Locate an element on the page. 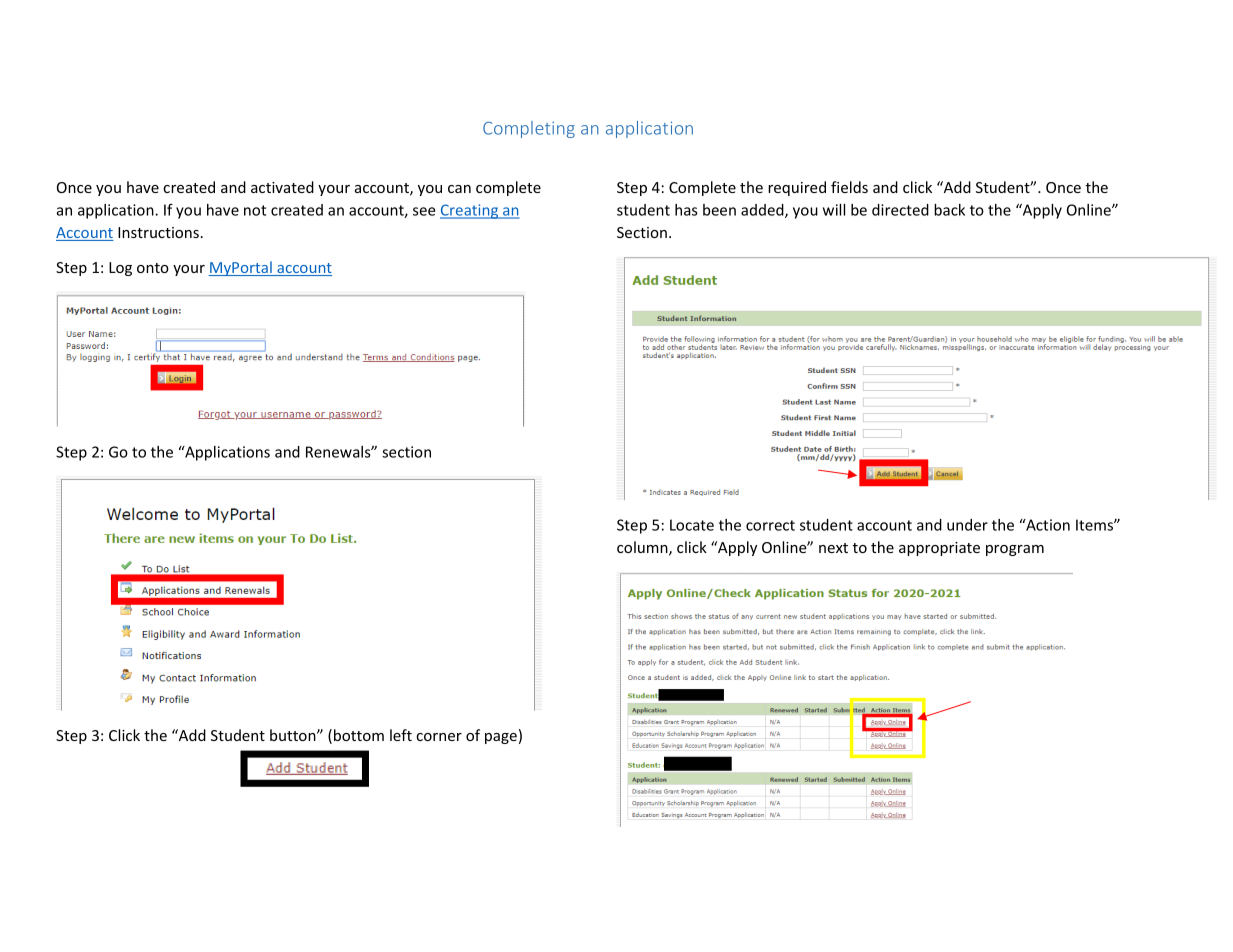 This page has width=1233, height=952. Creating is located at coordinates (470, 211).
